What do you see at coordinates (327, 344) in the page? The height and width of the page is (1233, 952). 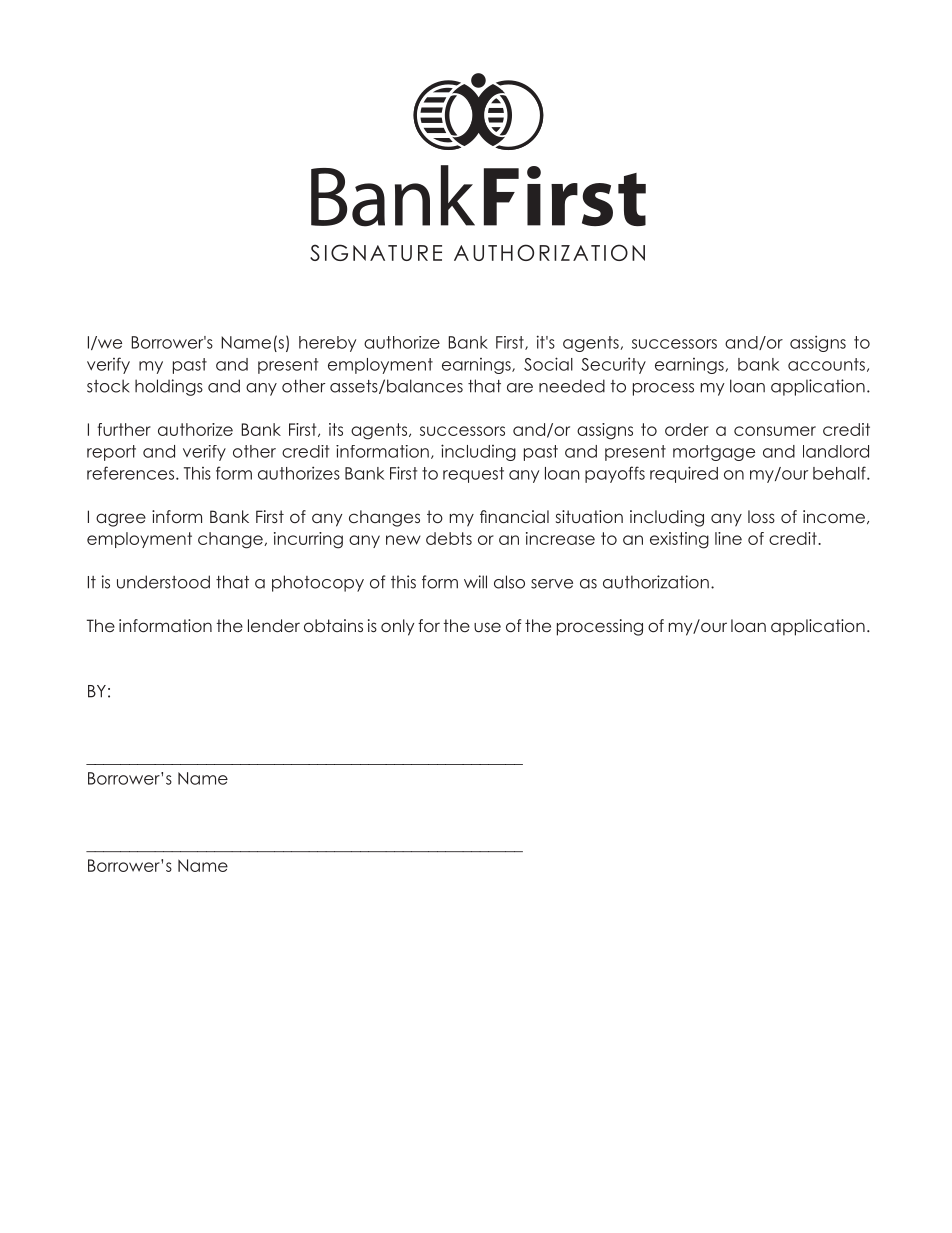 I see `hereby` at bounding box center [327, 344].
